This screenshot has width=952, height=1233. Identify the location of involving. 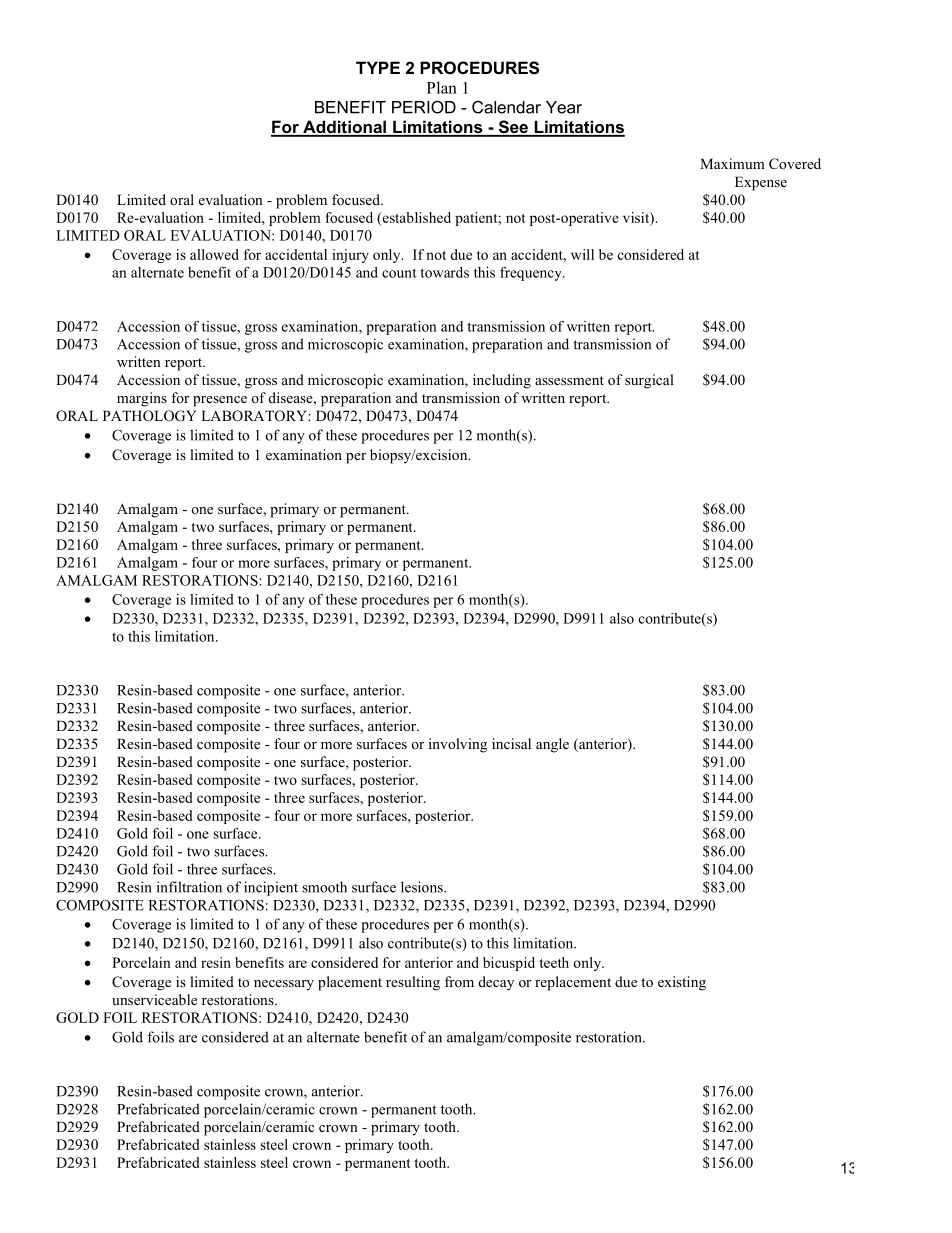
(458, 745).
